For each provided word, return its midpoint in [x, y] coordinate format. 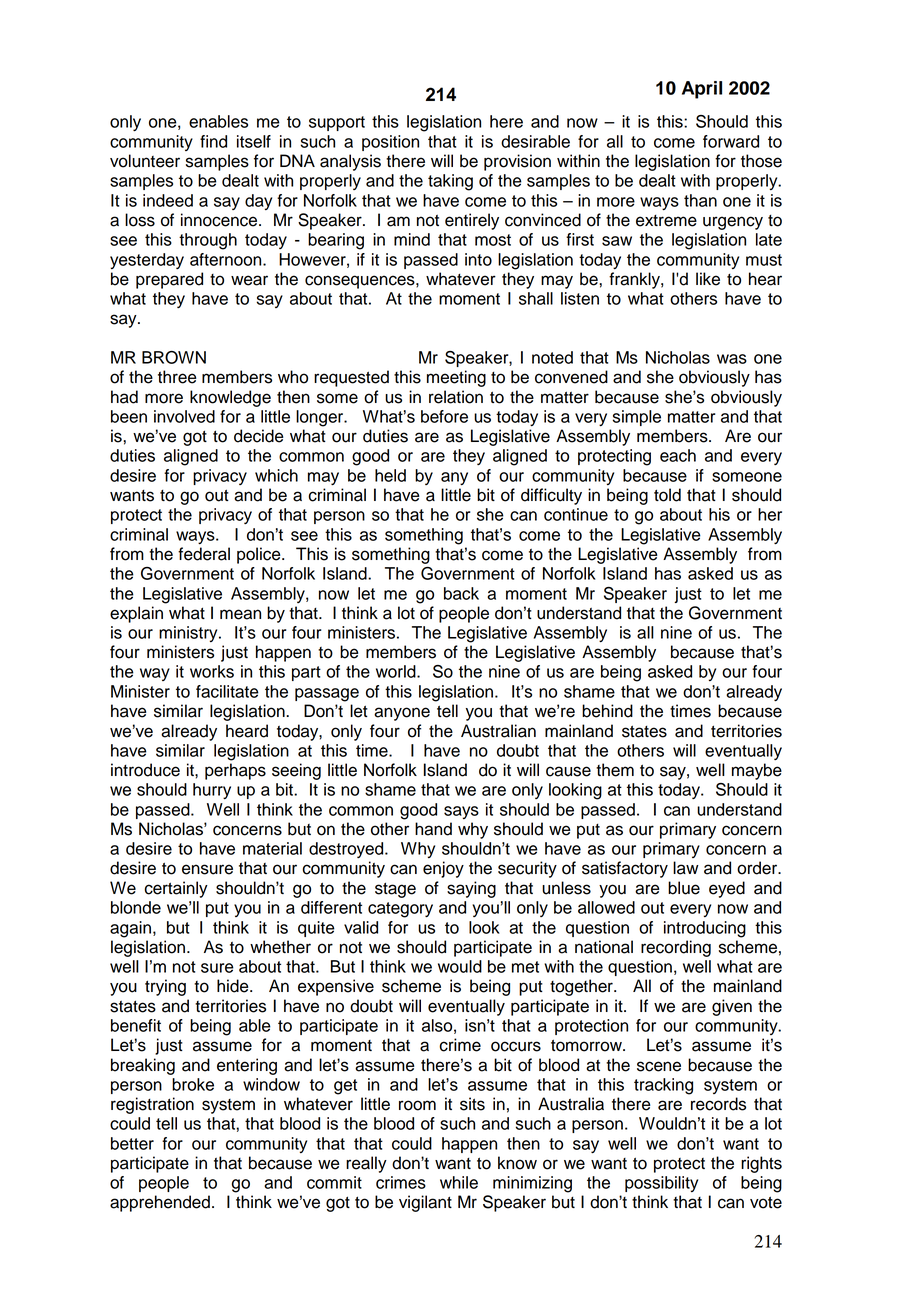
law [686, 868]
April [702, 90]
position [390, 143]
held [390, 475]
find [213, 141]
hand [433, 829]
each [678, 455]
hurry [212, 791]
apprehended [160, 1203]
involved [184, 416]
